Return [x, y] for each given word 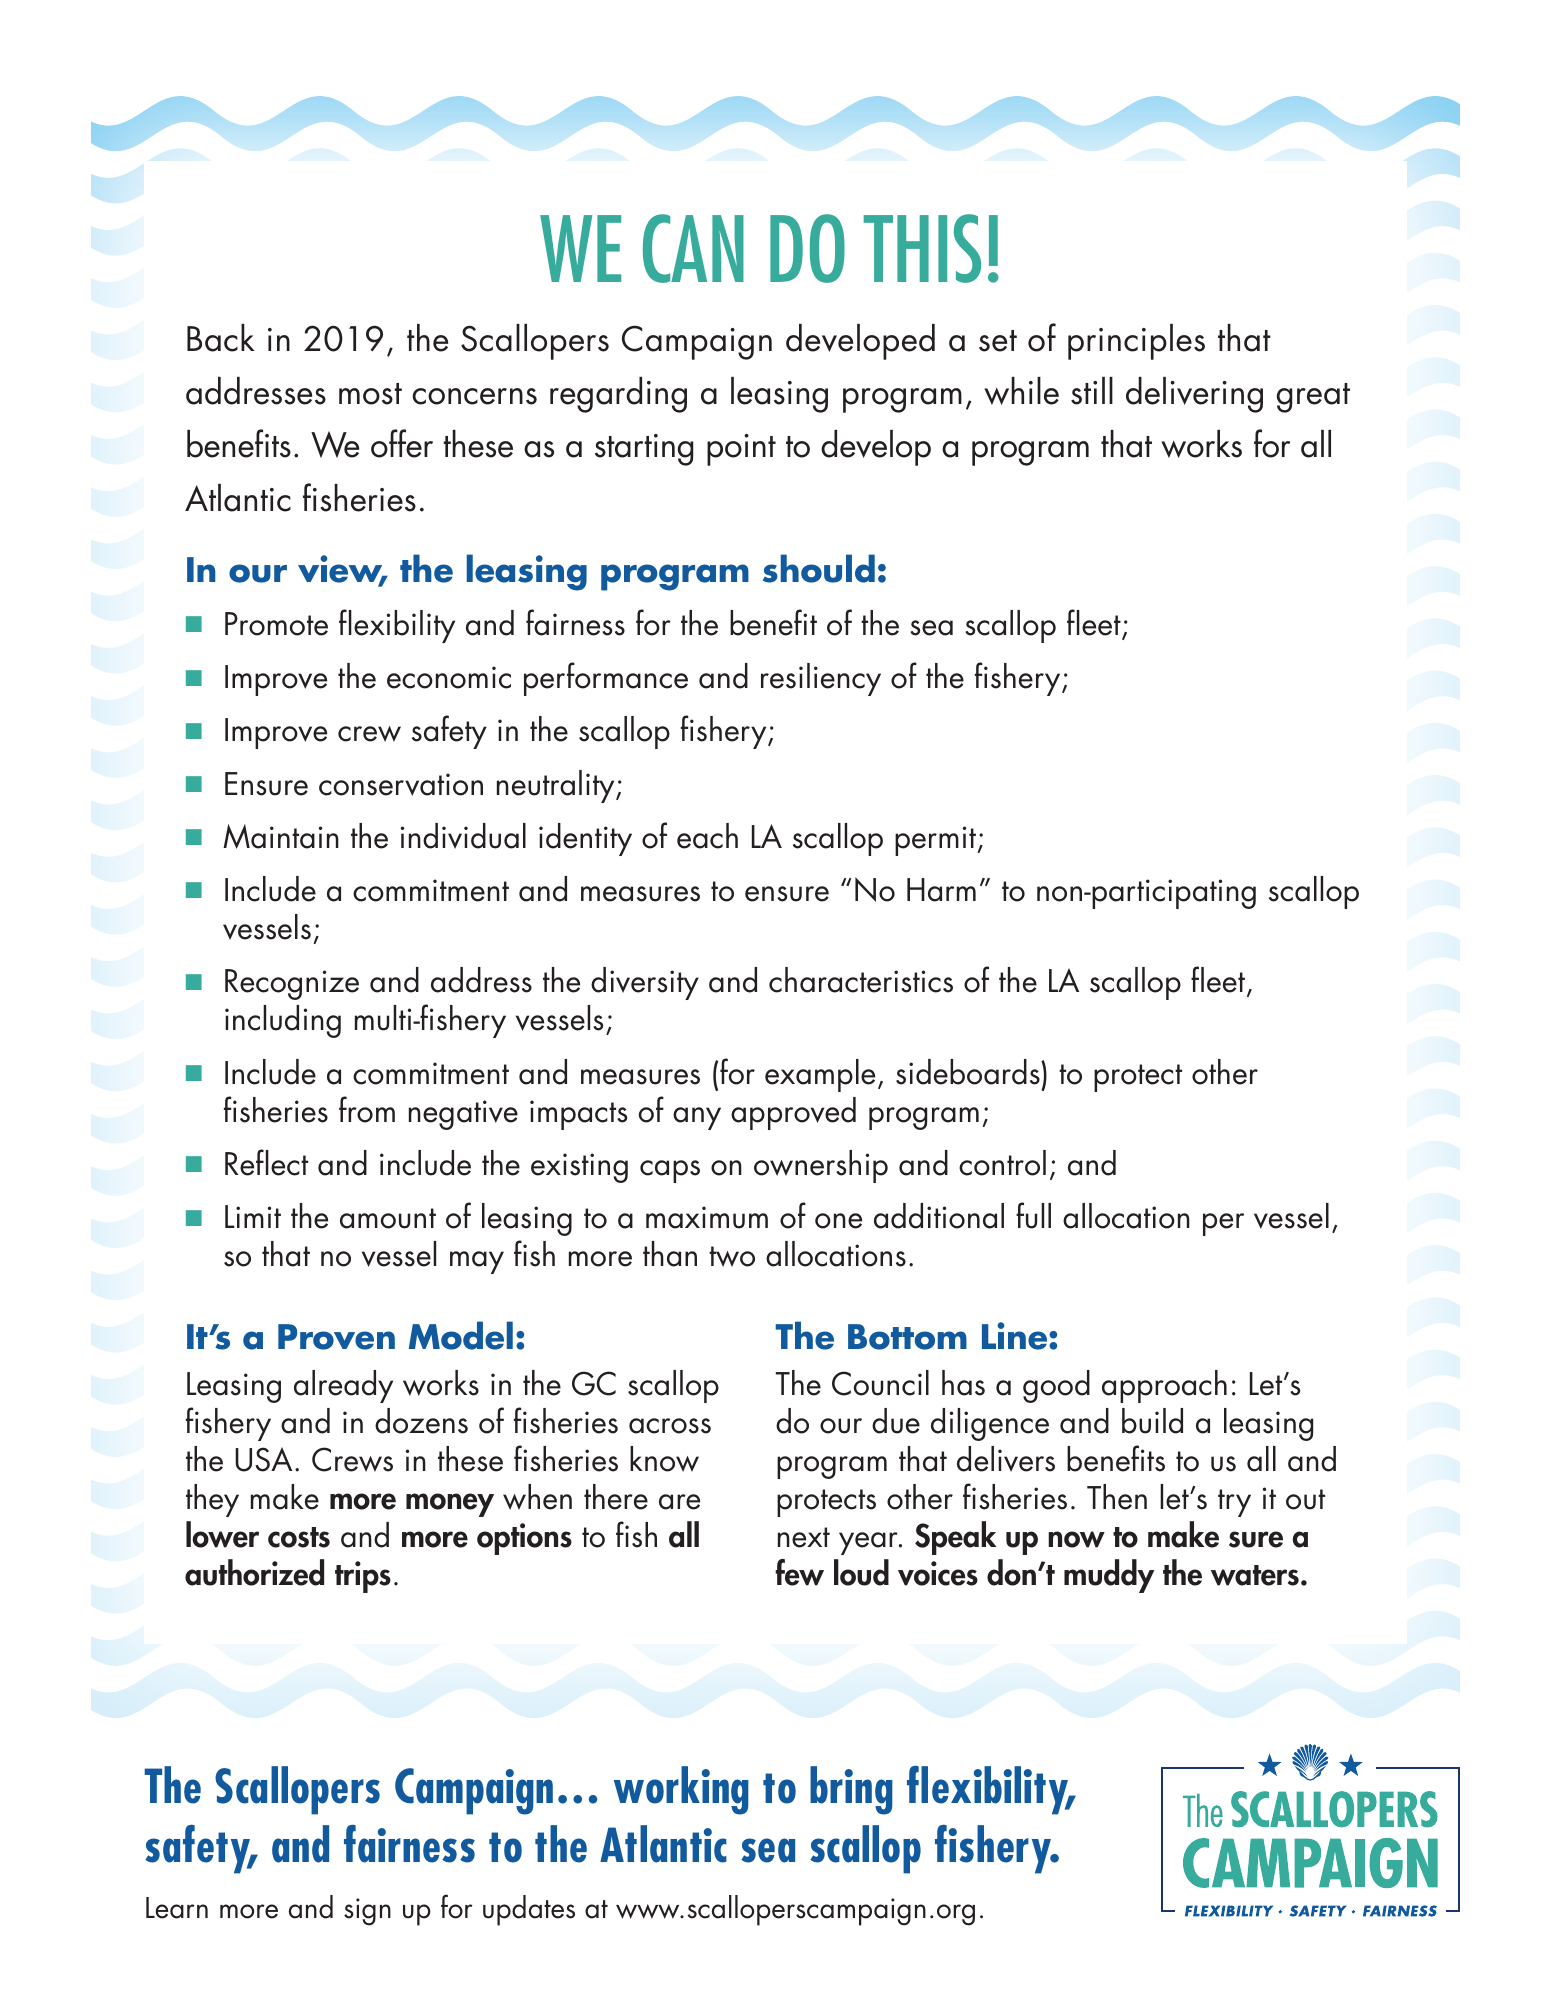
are [679, 1502]
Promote [276, 624]
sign [367, 1912]
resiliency [821, 679]
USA [263, 1459]
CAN [693, 248]
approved [793, 1113]
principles [1136, 342]
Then [1117, 1497]
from [367, 1109]
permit [937, 841]
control [1002, 1163]
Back [221, 338]
